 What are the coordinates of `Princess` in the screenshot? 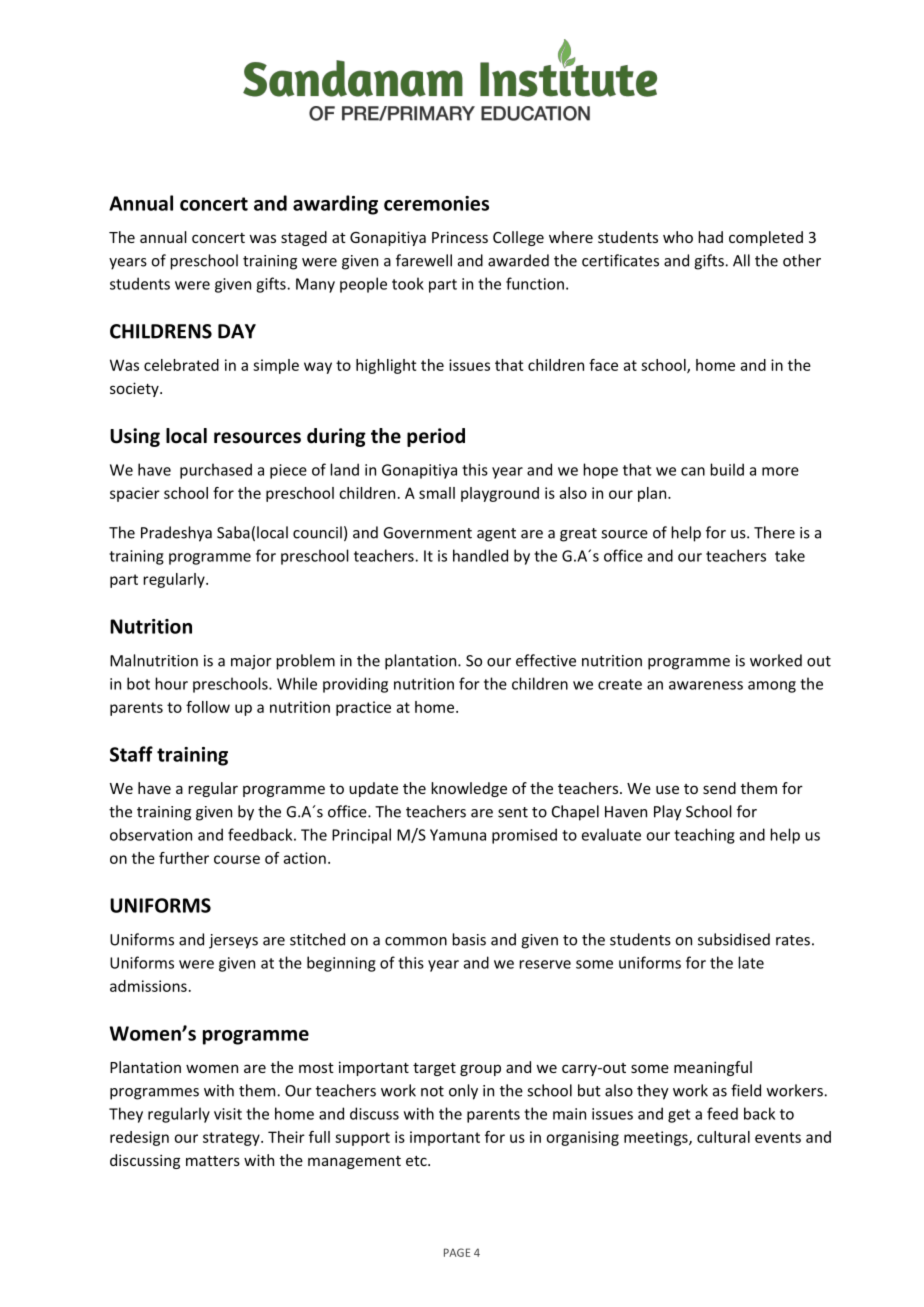 It's located at (460, 237).
